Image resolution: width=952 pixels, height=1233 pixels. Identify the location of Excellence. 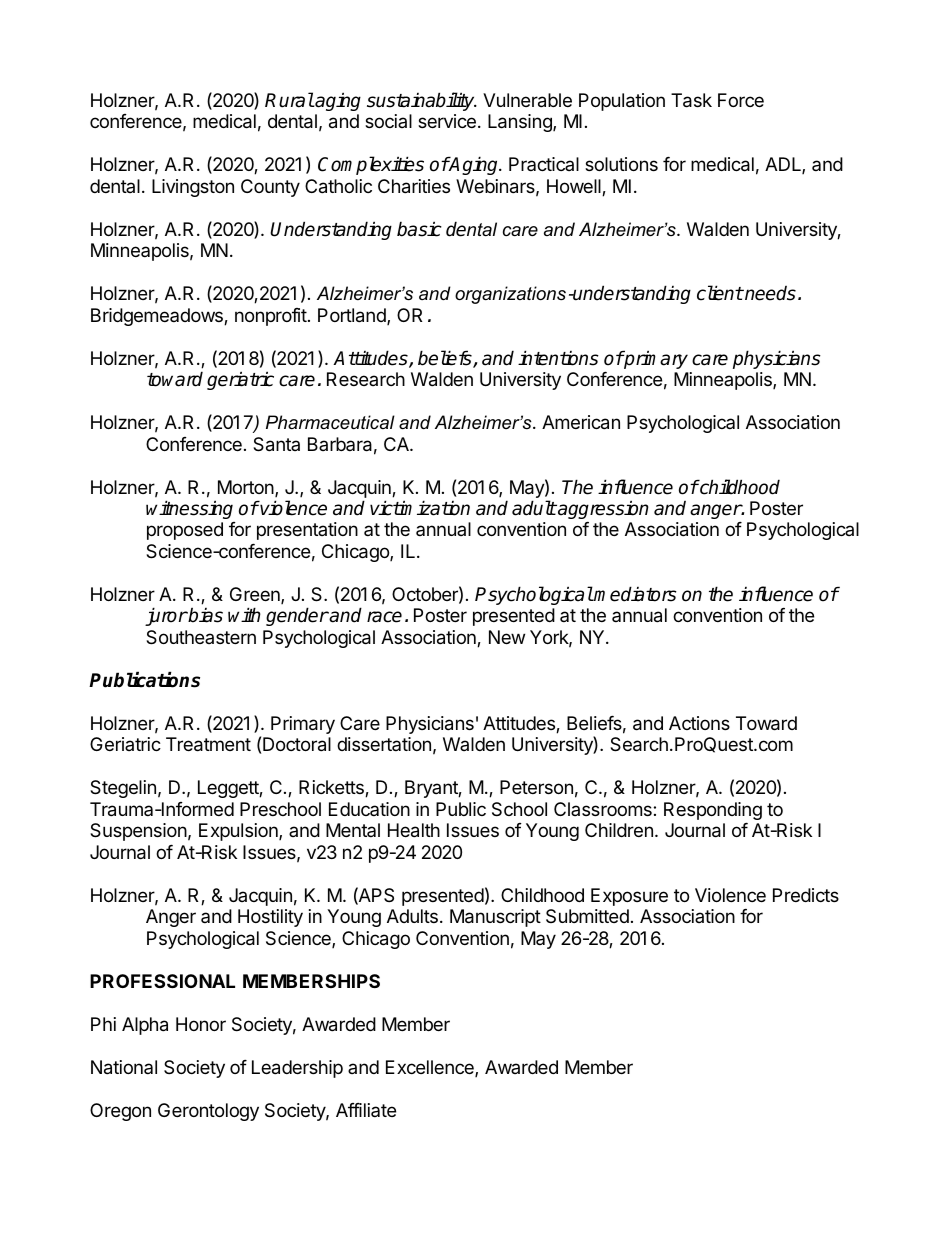
(431, 1068).
